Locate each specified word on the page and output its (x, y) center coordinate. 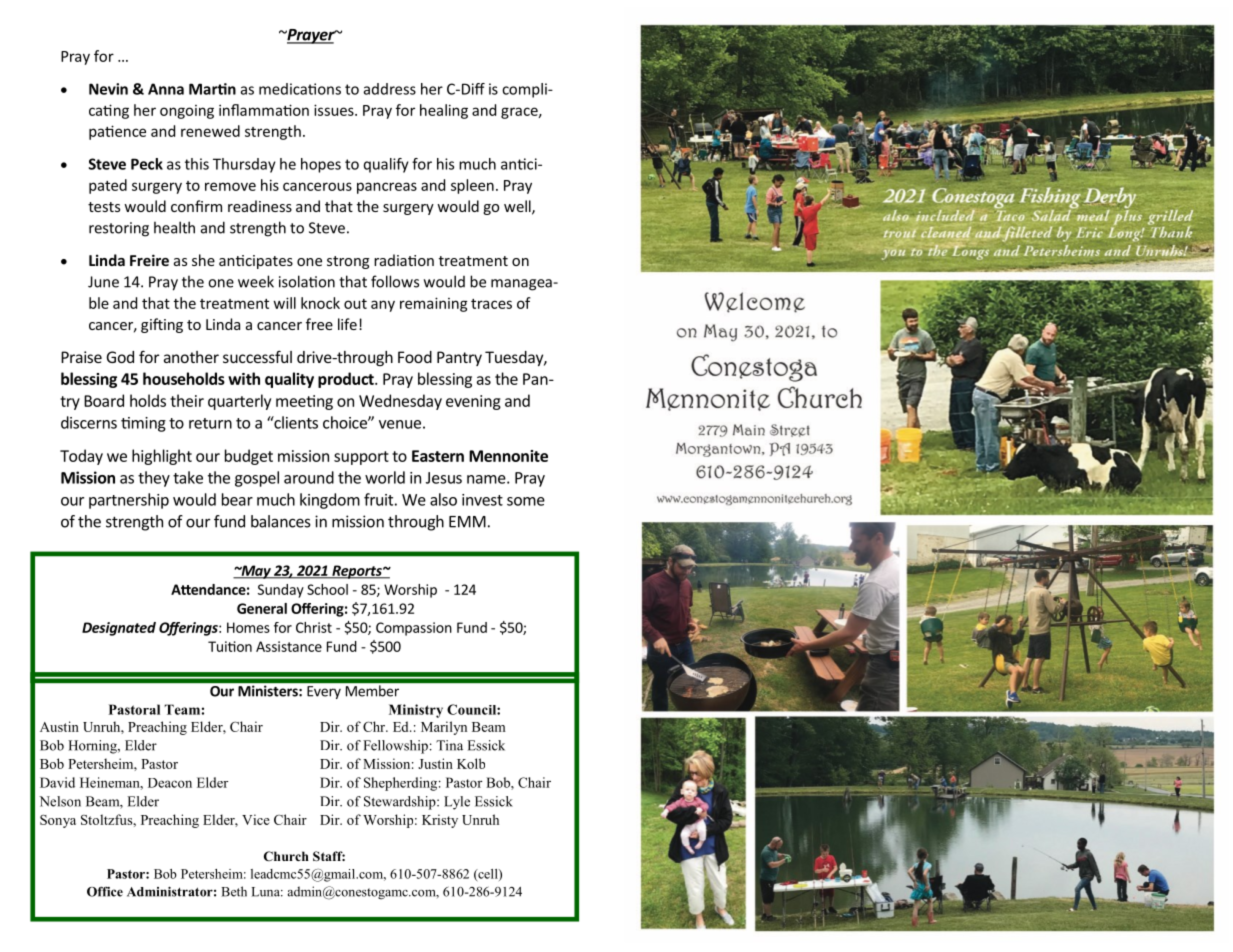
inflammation (264, 110)
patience (117, 132)
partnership (129, 501)
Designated (119, 629)
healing (444, 111)
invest (482, 500)
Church (286, 856)
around (309, 477)
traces (491, 304)
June (103, 282)
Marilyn (444, 728)
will (284, 303)
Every (324, 692)
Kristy (440, 821)
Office (105, 891)
